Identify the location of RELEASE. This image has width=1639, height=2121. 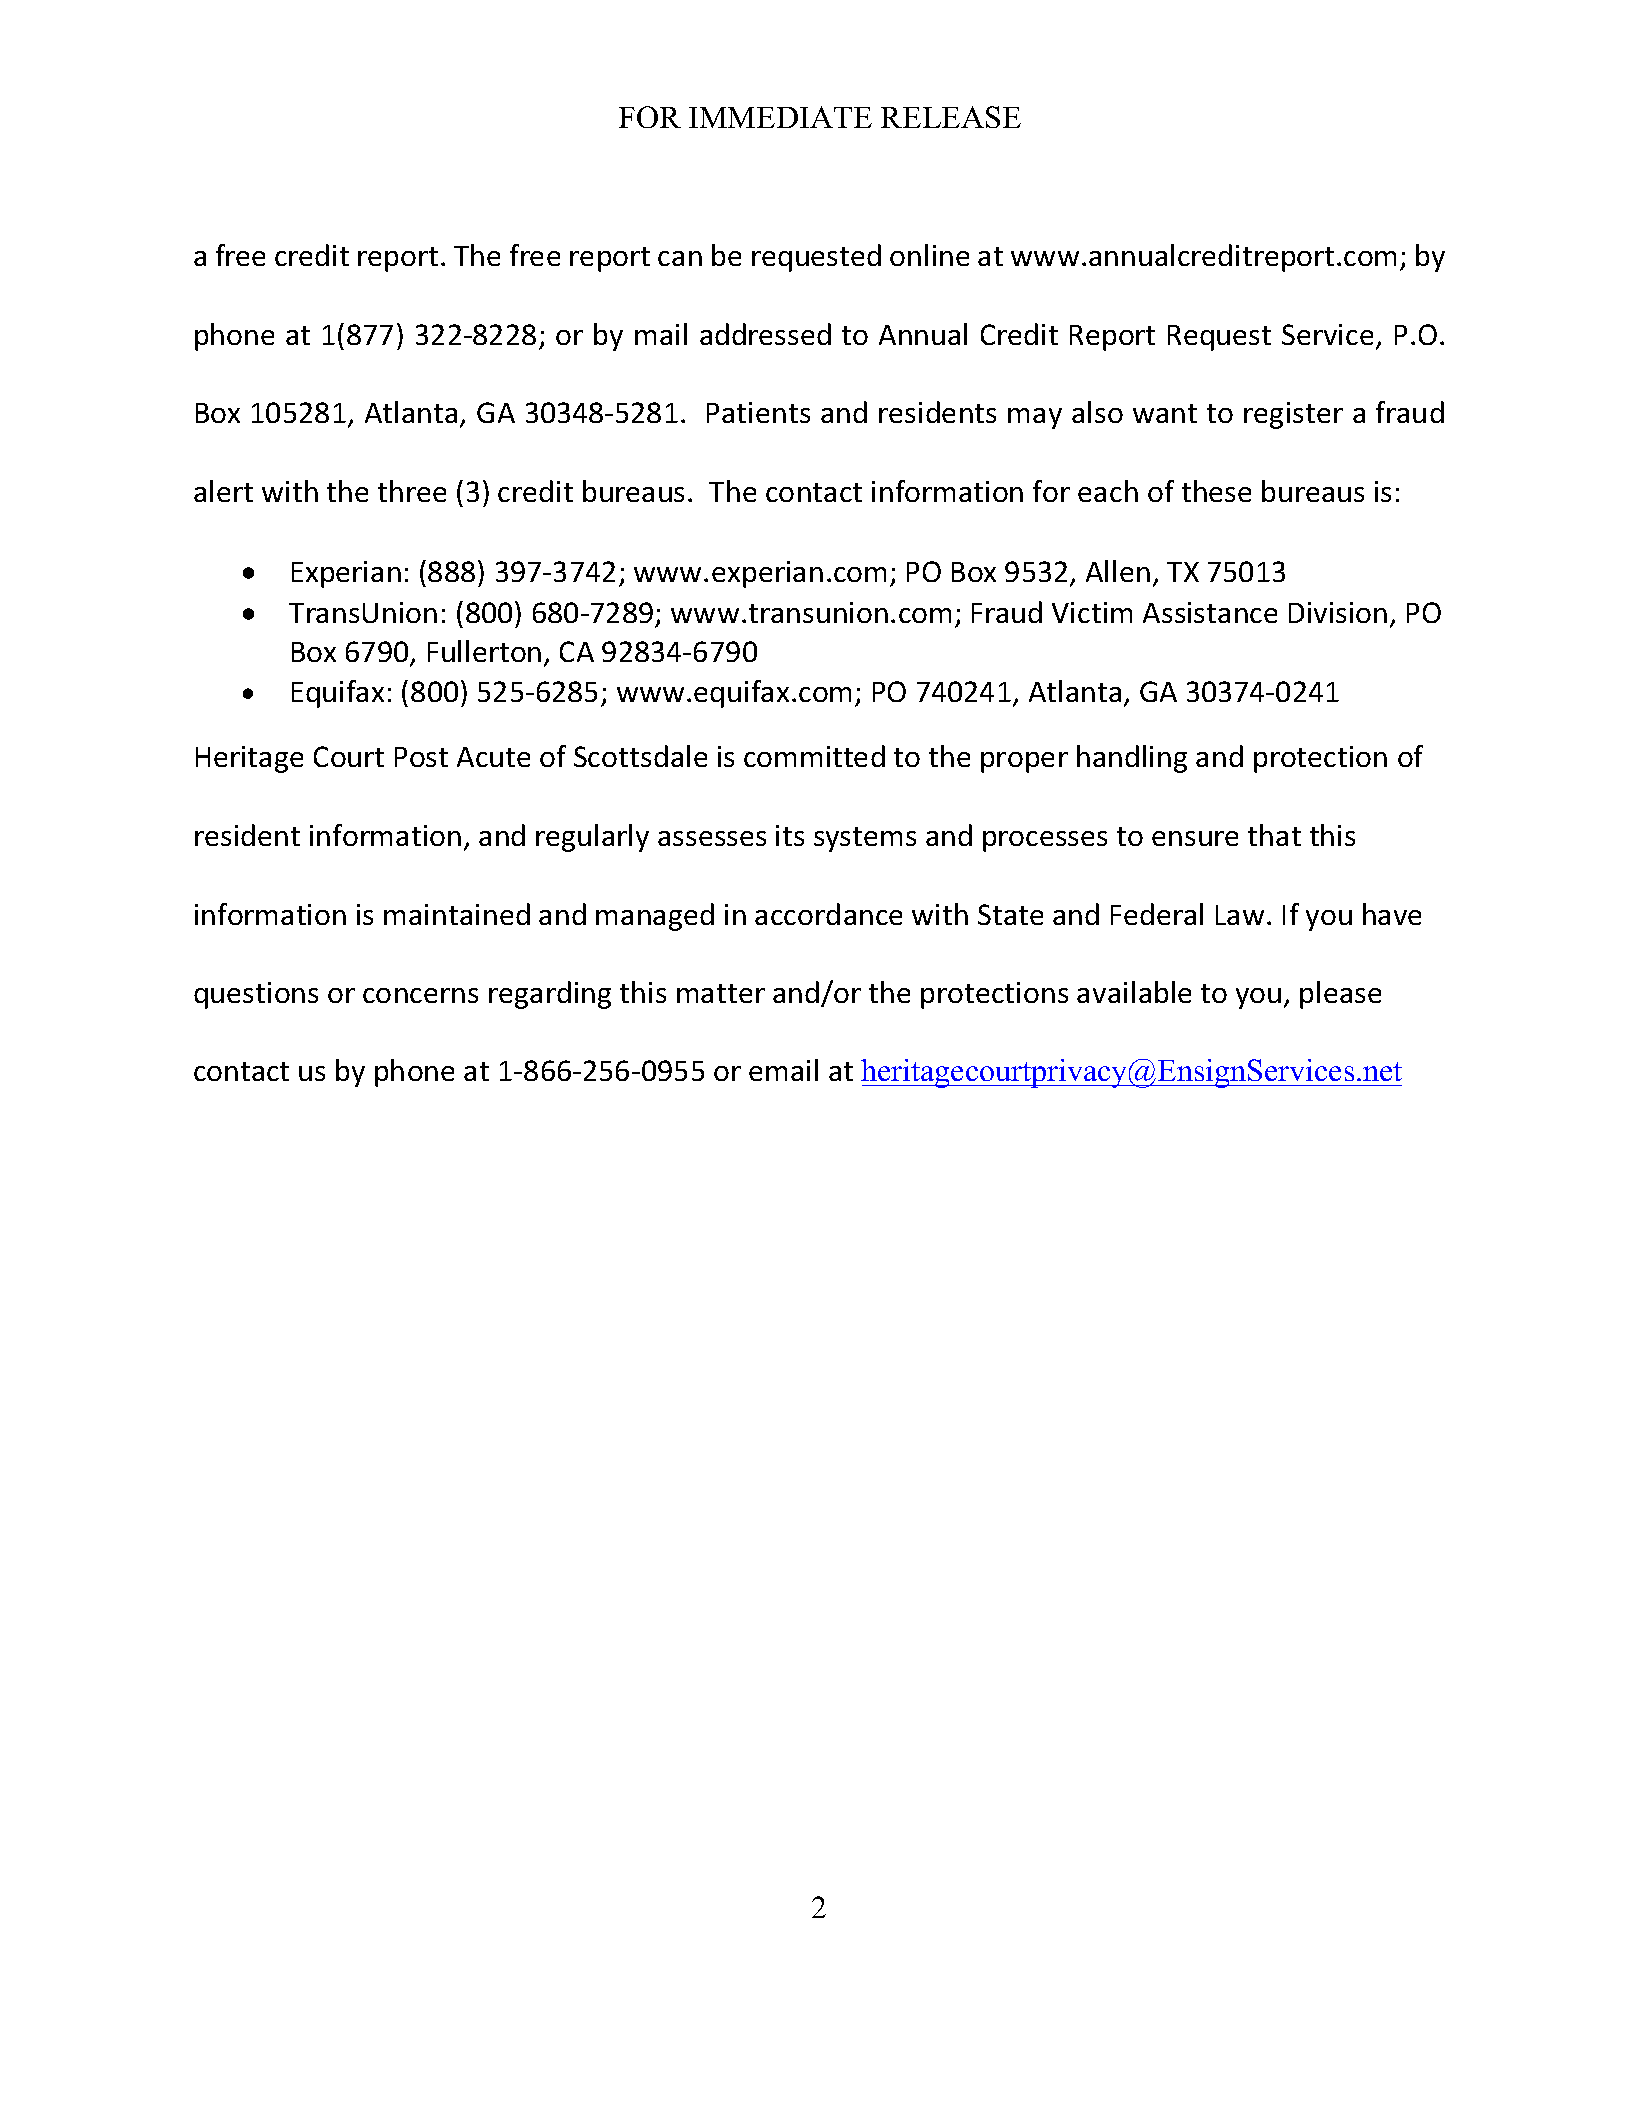
(951, 117).
